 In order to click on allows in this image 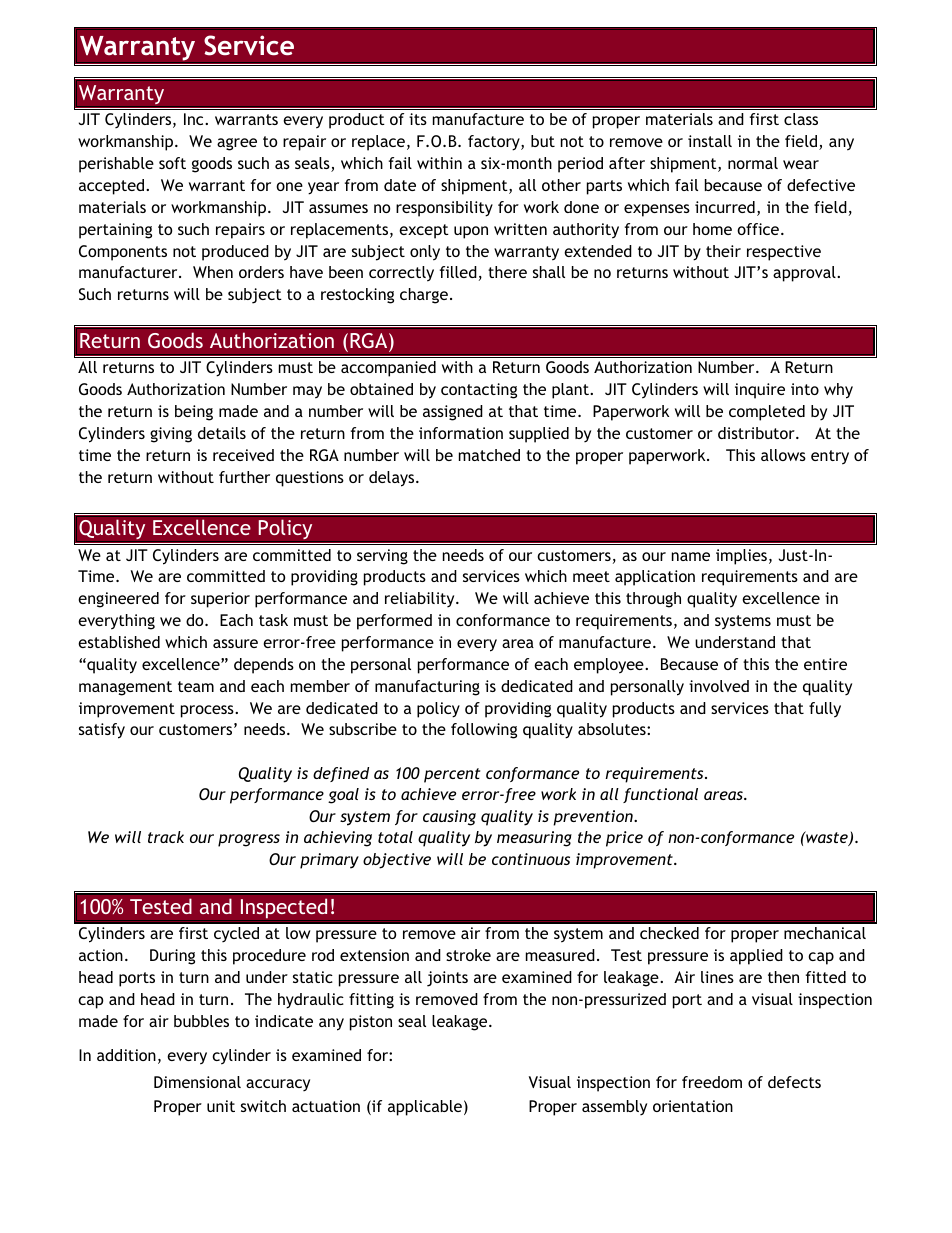, I will do `click(783, 455)`.
